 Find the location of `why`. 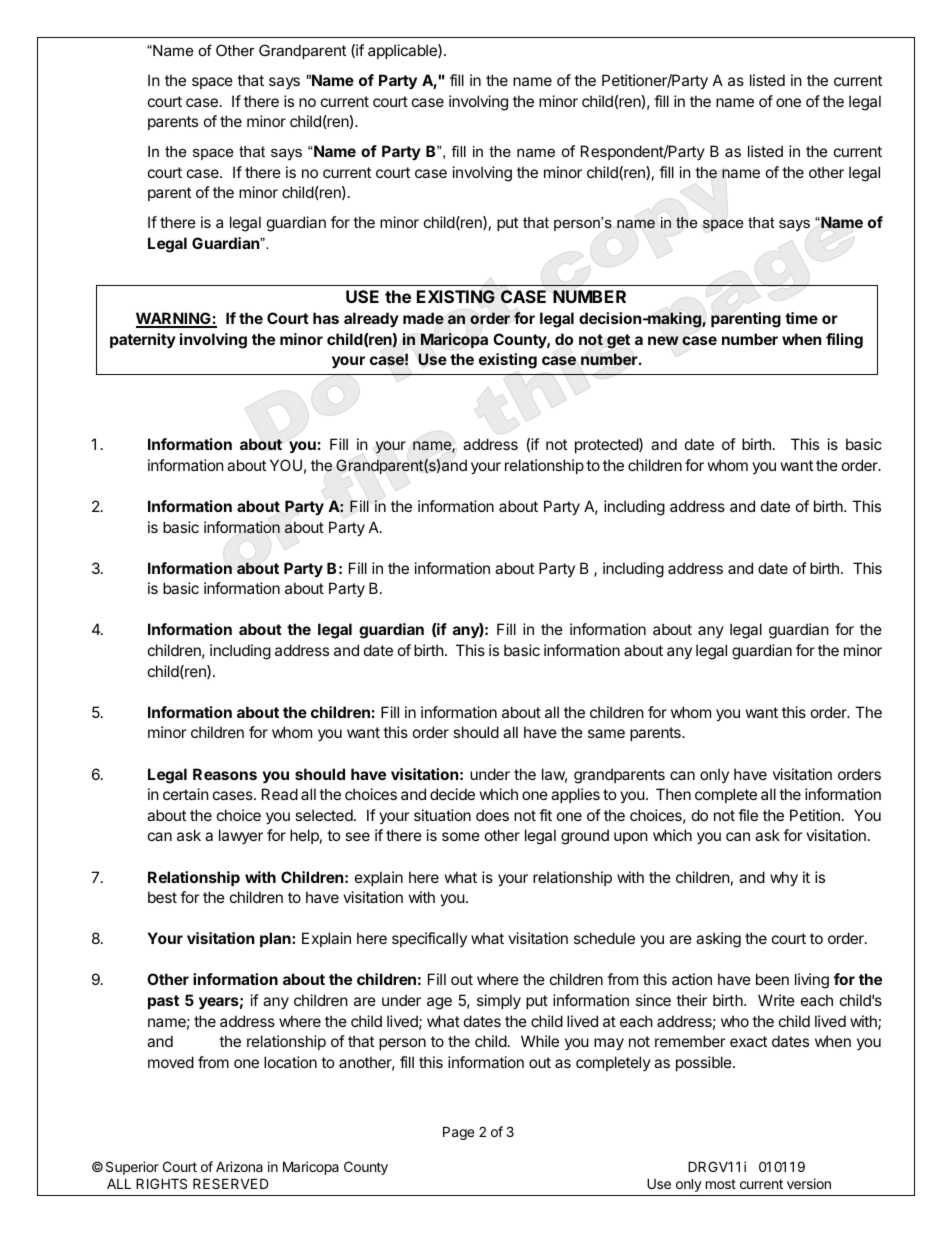

why is located at coordinates (784, 878).
